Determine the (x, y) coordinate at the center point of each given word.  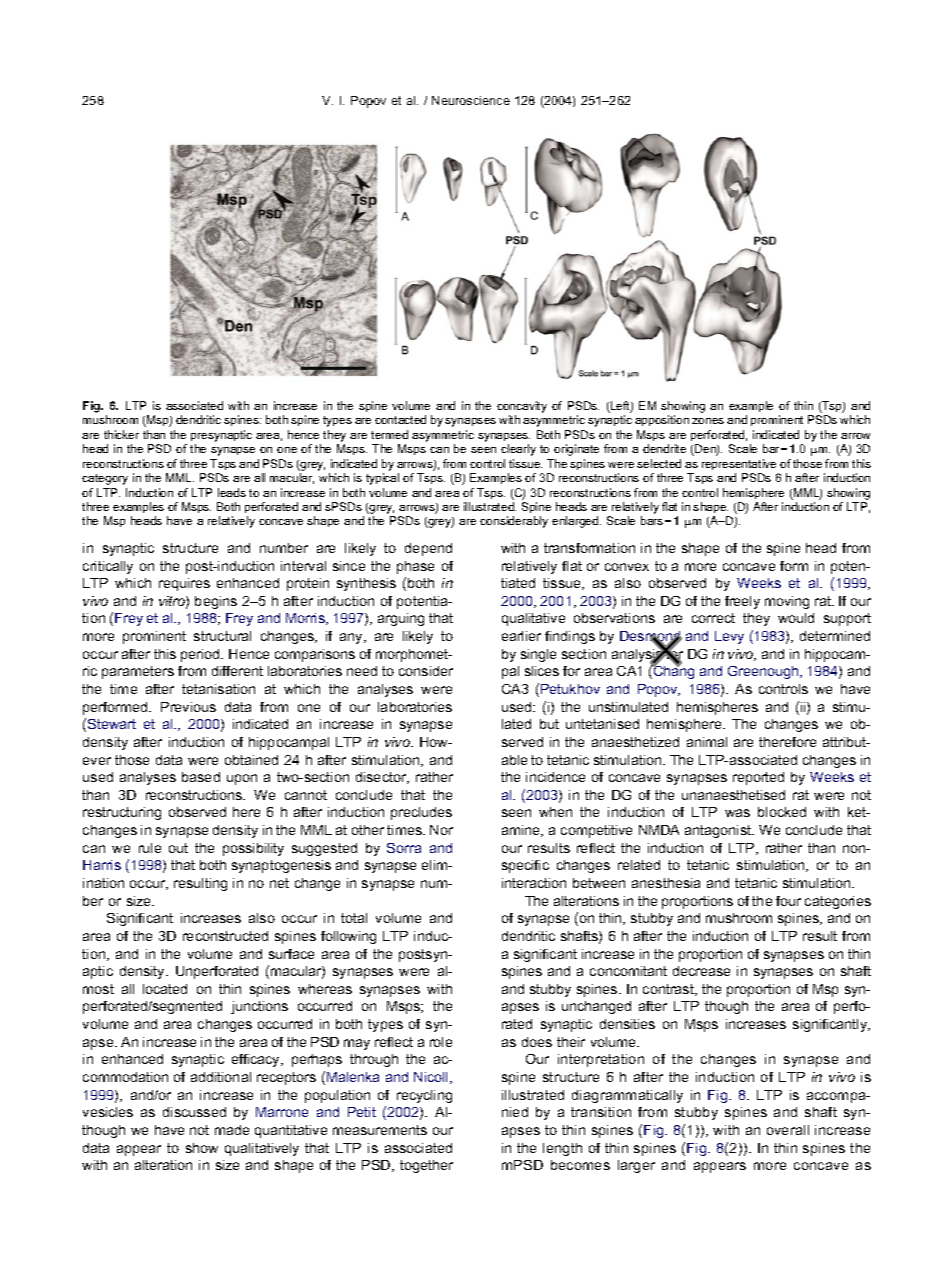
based (201, 777)
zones (708, 421)
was (737, 813)
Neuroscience (471, 100)
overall (788, 1130)
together (426, 1166)
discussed (194, 1112)
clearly (518, 450)
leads (232, 492)
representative (739, 464)
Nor (441, 830)
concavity (522, 407)
